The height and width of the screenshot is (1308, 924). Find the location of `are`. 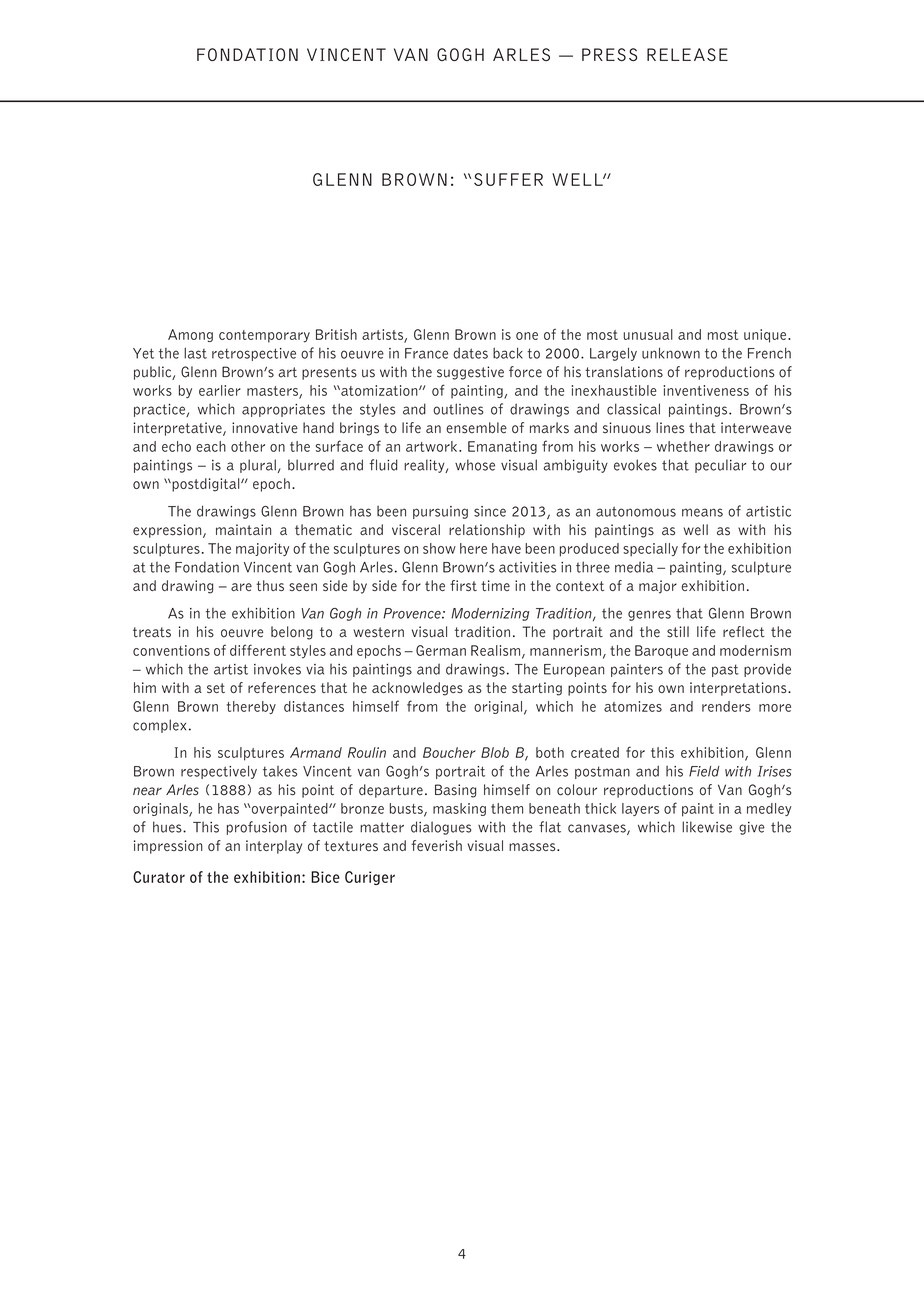

are is located at coordinates (241, 587).
